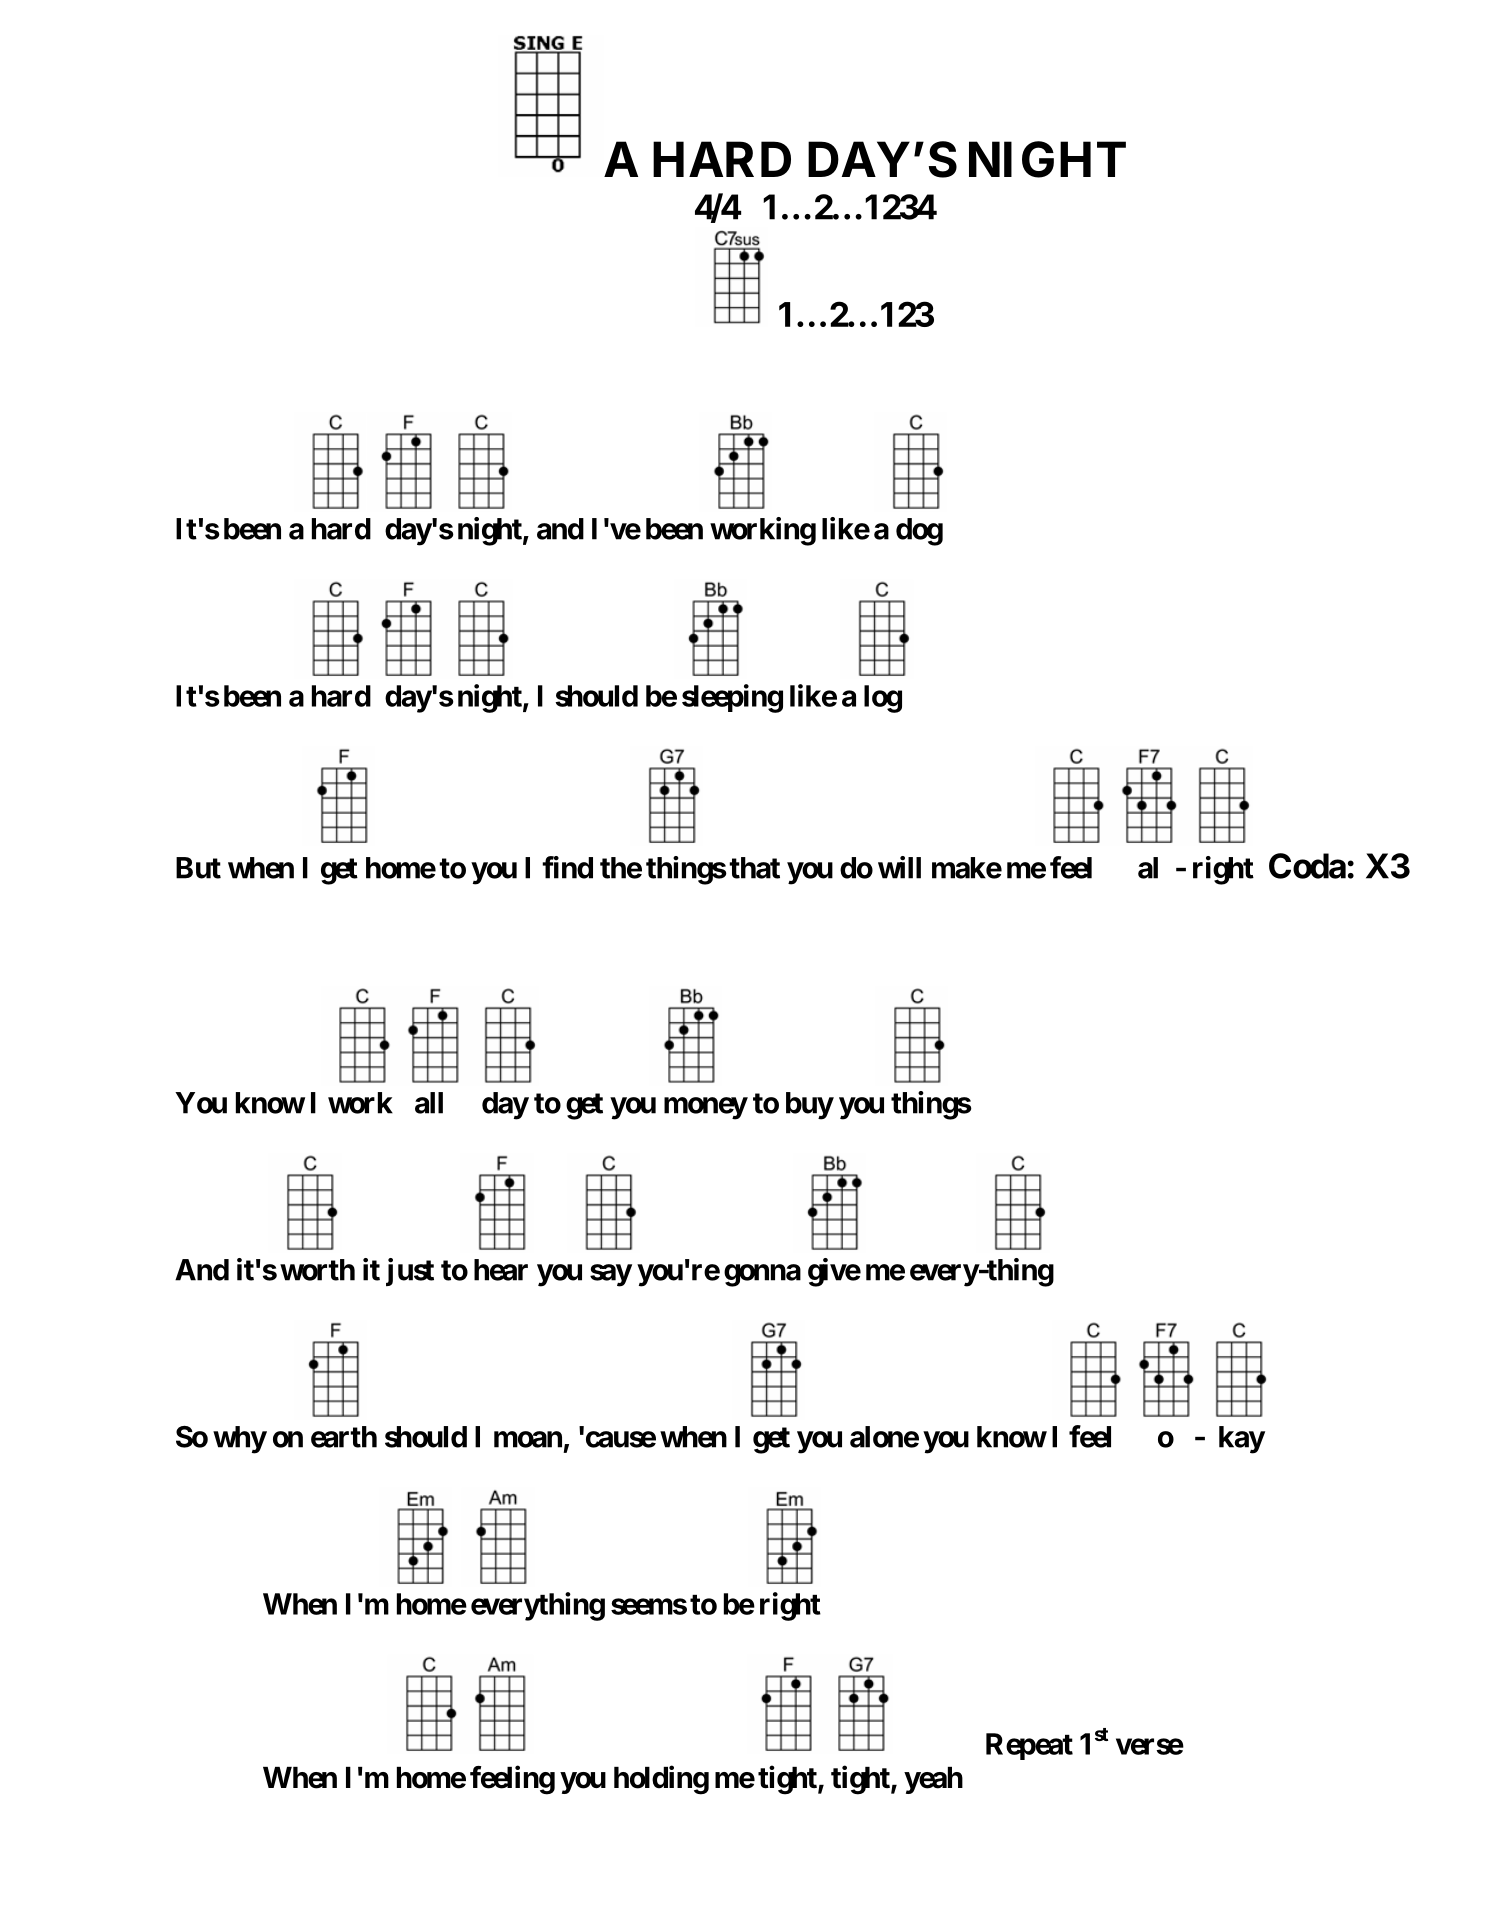 The width and height of the screenshot is (1486, 1922). What do you see at coordinates (933, 1780) in the screenshot?
I see `yeah` at bounding box center [933, 1780].
